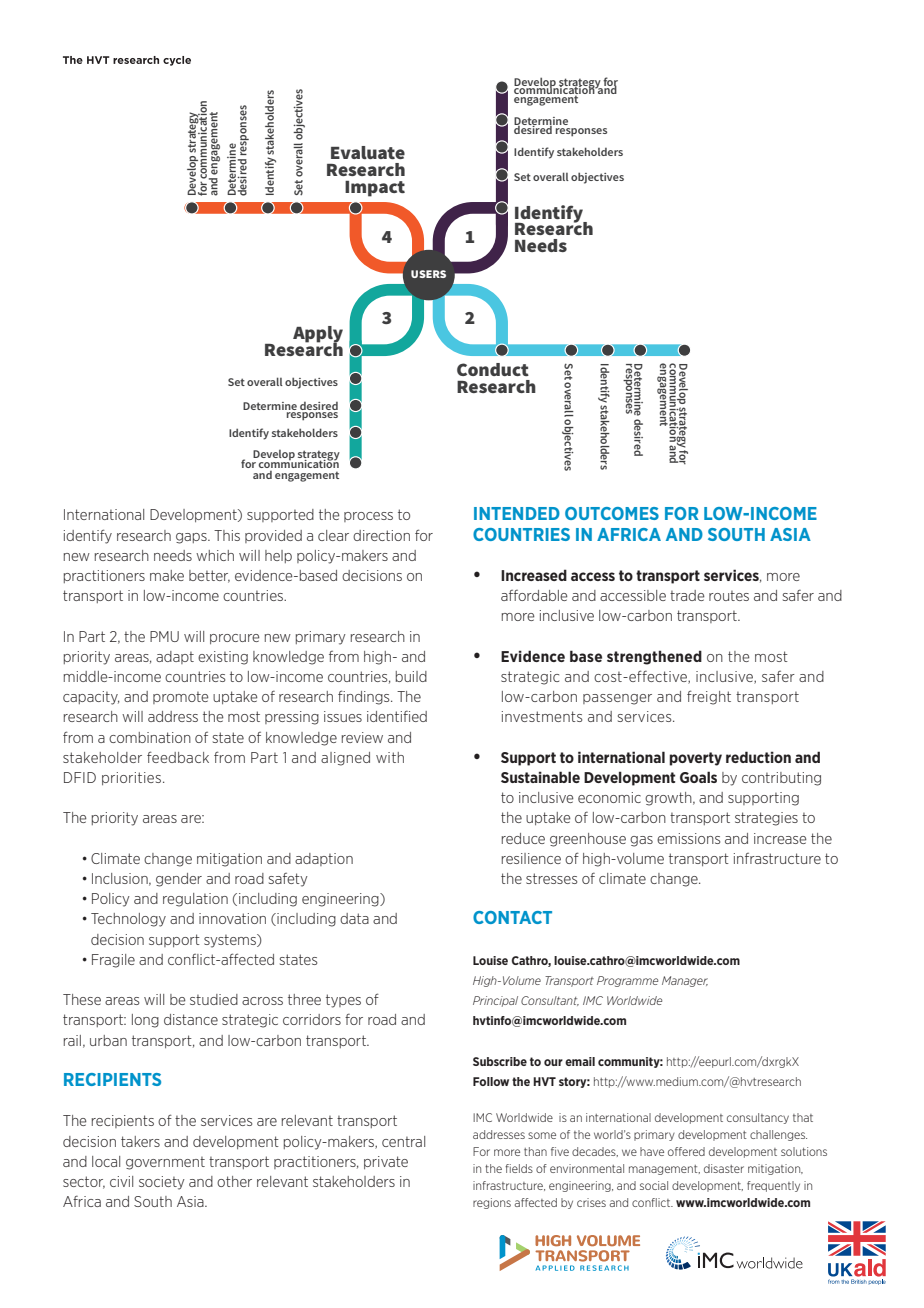 The image size is (924, 1308). I want to click on government, so click(165, 1163).
